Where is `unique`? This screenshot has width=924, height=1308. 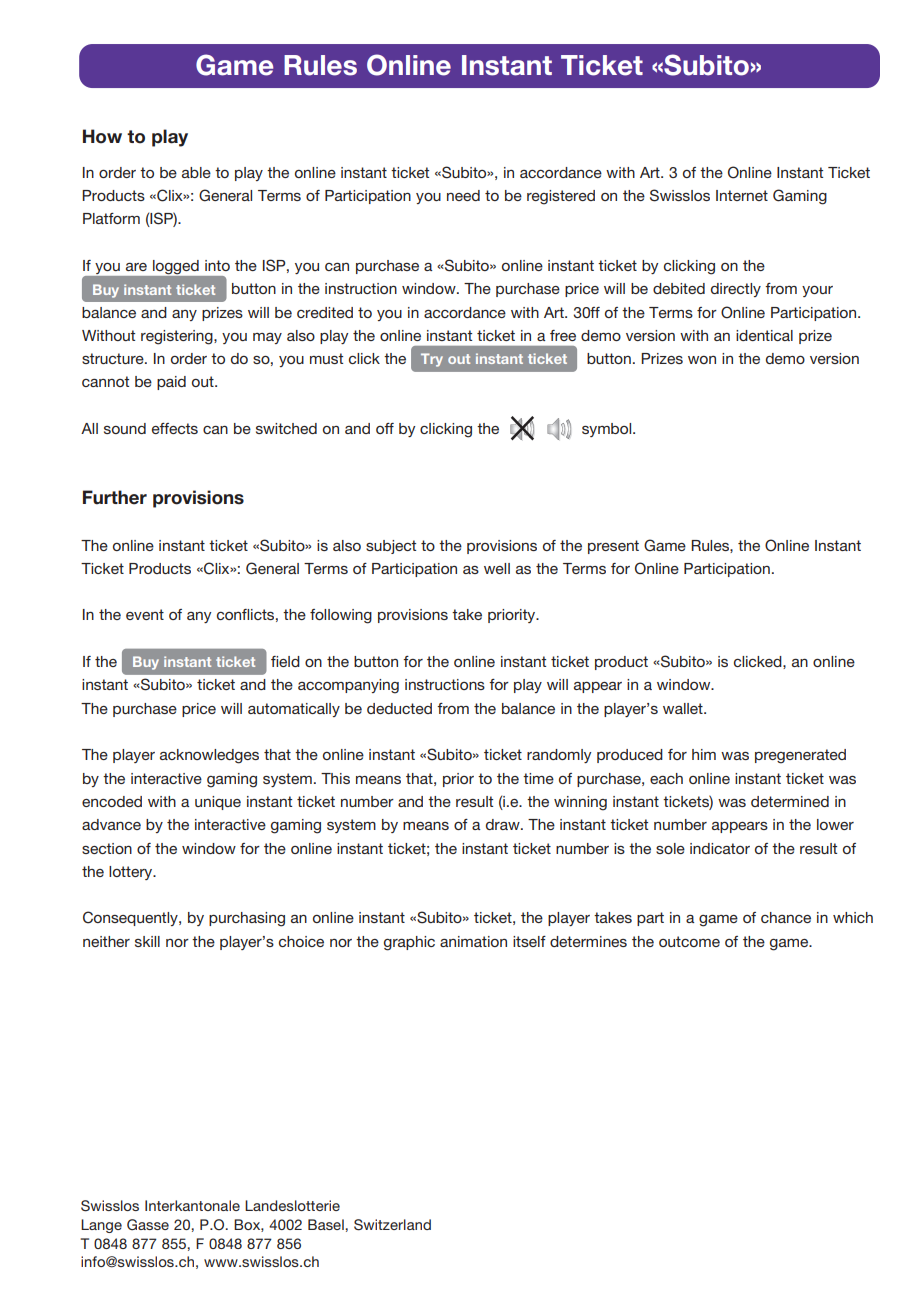 unique is located at coordinates (218, 803).
